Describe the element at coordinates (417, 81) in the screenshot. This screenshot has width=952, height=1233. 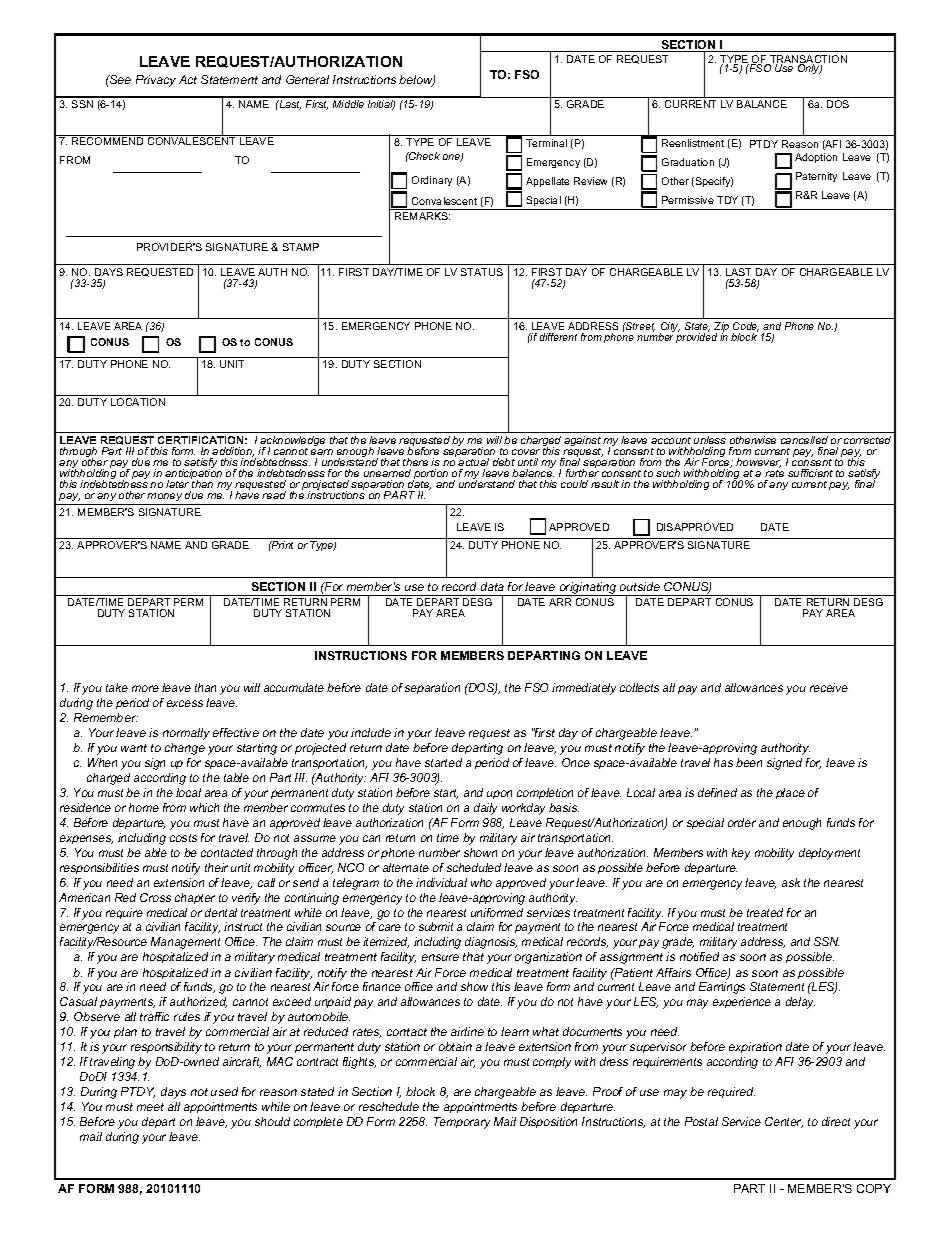
I see `below` at that location.
